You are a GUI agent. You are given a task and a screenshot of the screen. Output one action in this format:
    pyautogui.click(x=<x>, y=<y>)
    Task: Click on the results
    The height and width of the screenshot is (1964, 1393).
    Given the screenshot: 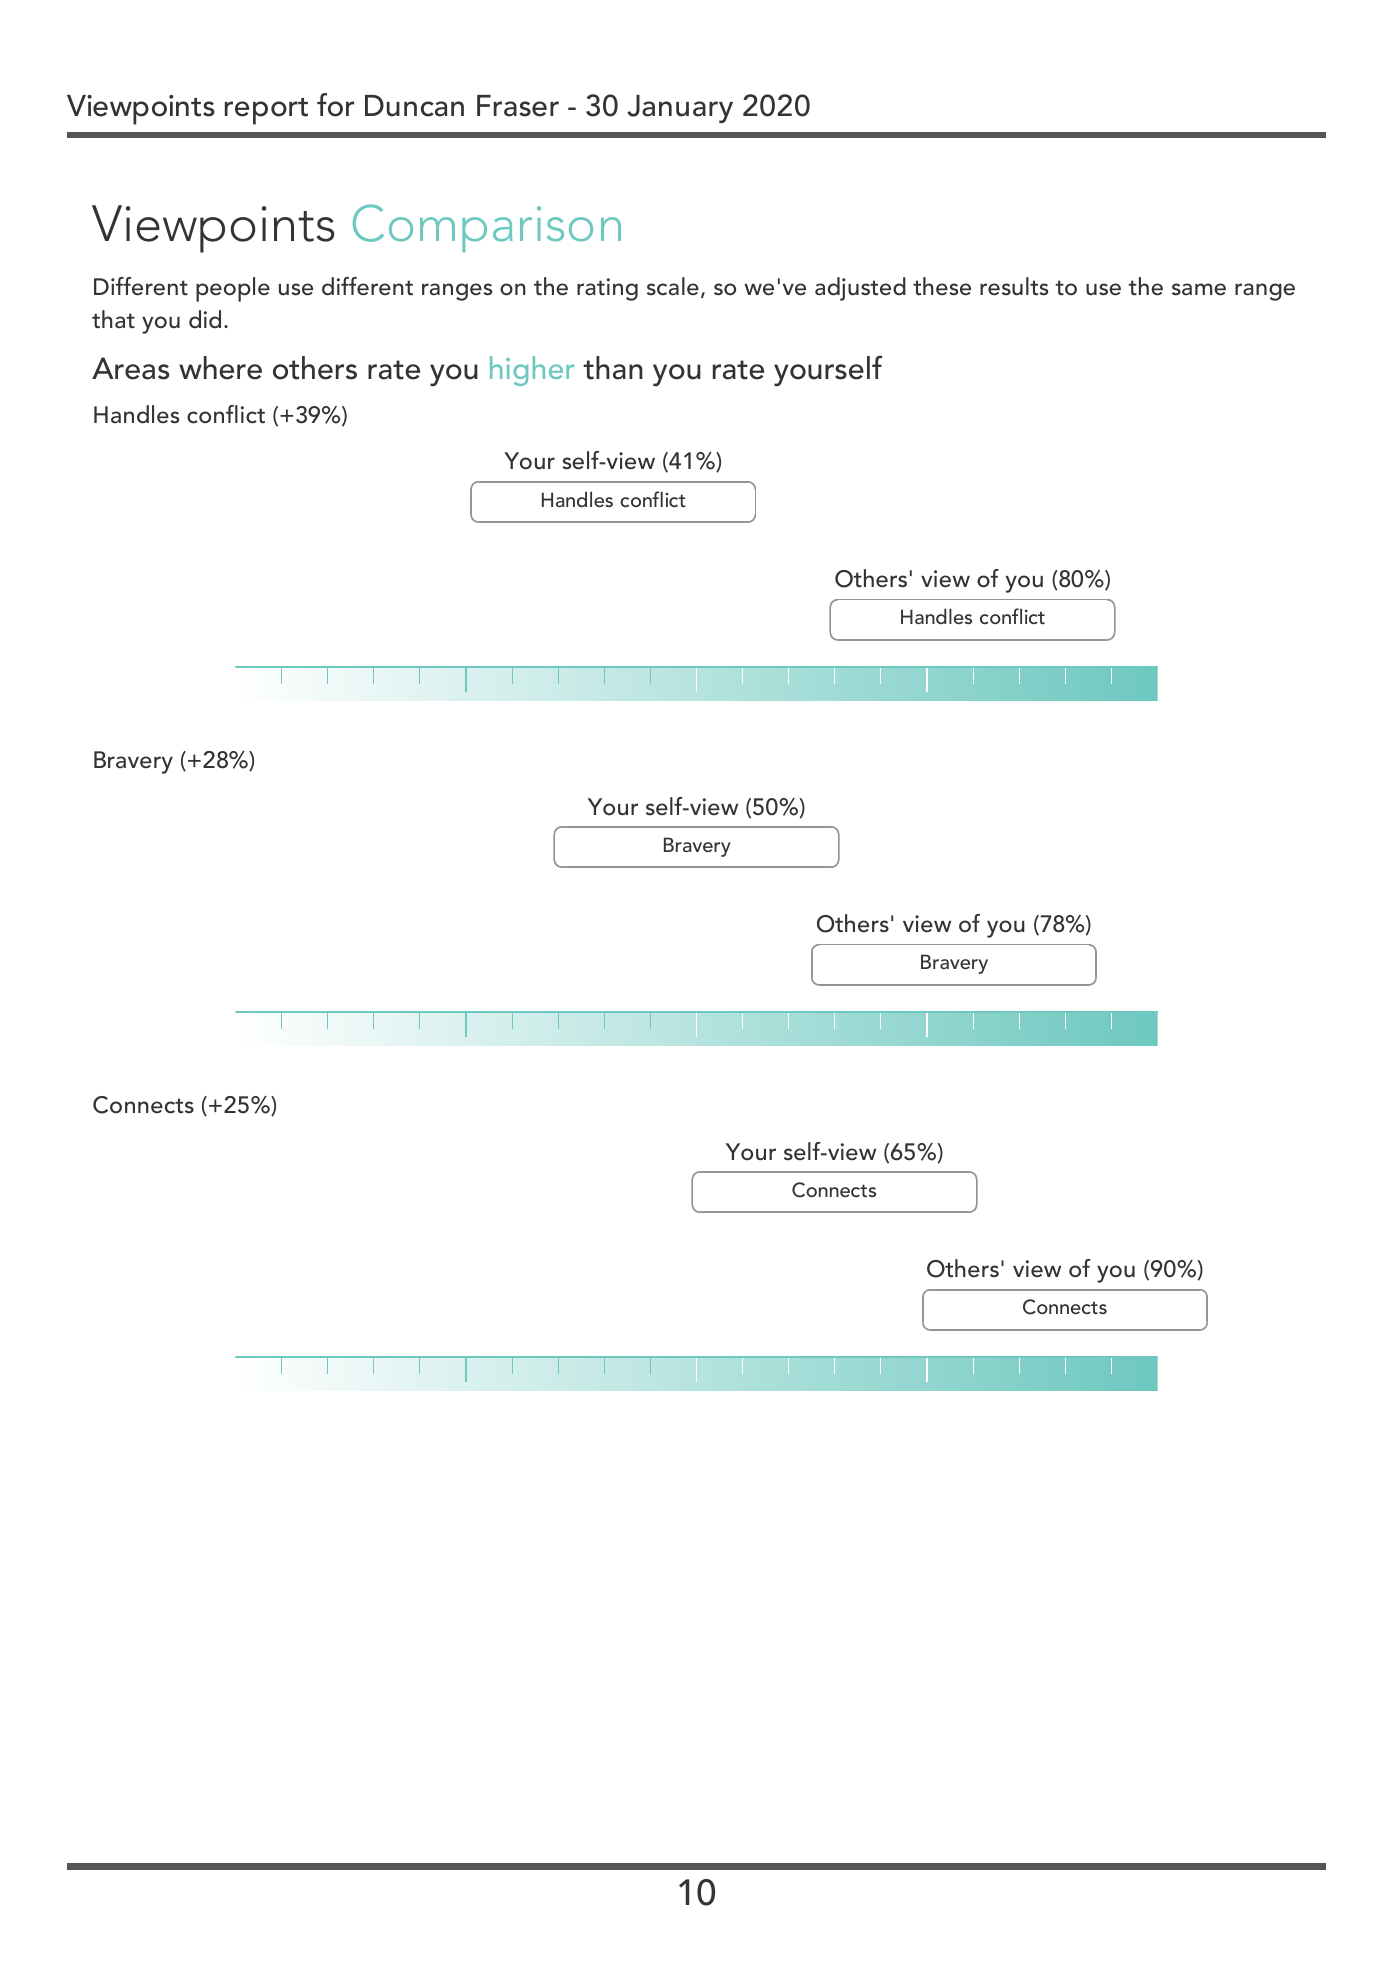 What is the action you would take?
    pyautogui.click(x=1014, y=286)
